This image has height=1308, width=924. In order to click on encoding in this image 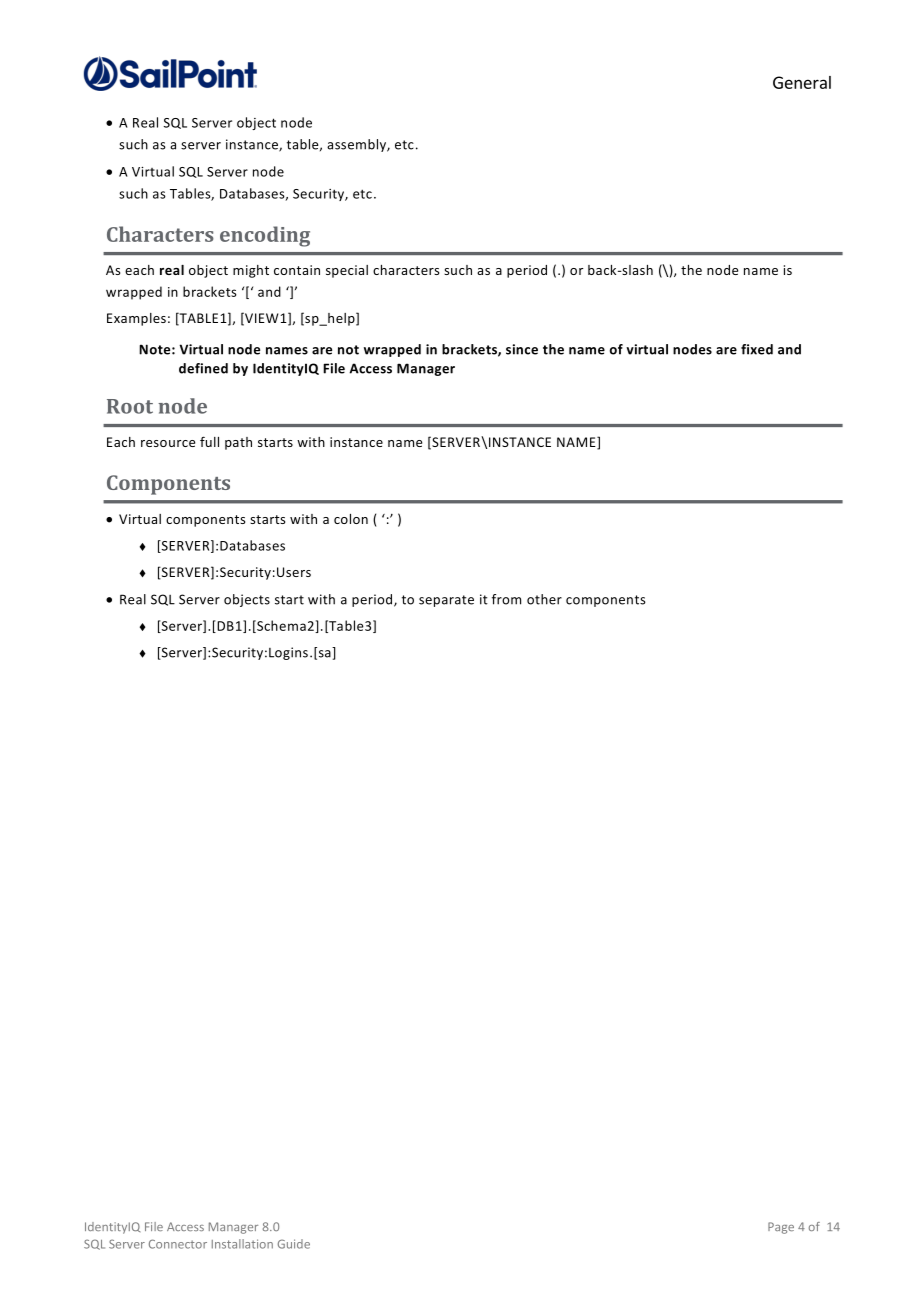, I will do `click(265, 236)`.
